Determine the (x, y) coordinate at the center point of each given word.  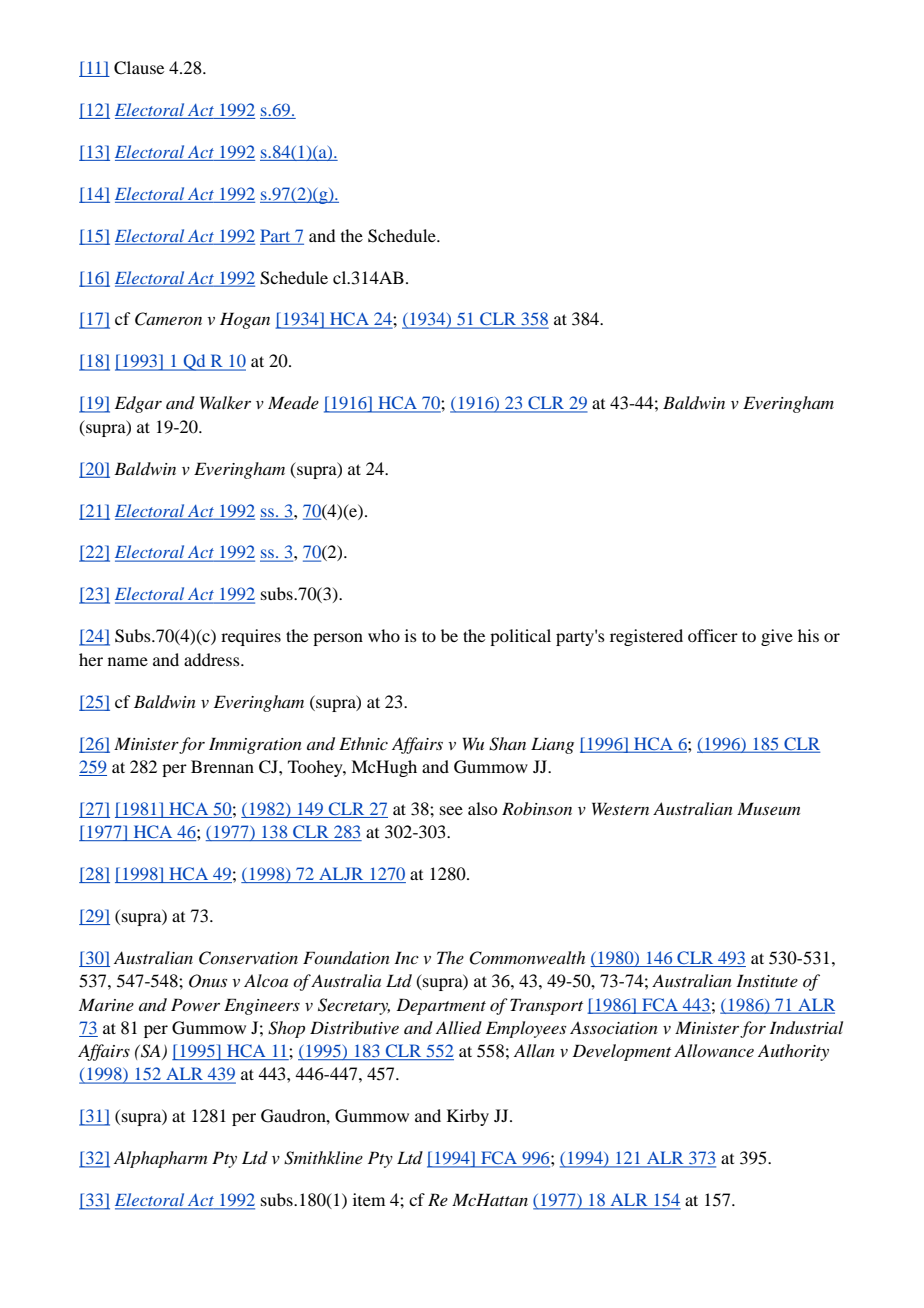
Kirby (468, 1117)
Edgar (138, 404)
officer (713, 635)
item (369, 1199)
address (213, 659)
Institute (767, 980)
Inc (406, 957)
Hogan (245, 320)
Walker (225, 402)
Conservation (248, 958)
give (777, 637)
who (384, 635)
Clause (139, 68)
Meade (293, 403)
